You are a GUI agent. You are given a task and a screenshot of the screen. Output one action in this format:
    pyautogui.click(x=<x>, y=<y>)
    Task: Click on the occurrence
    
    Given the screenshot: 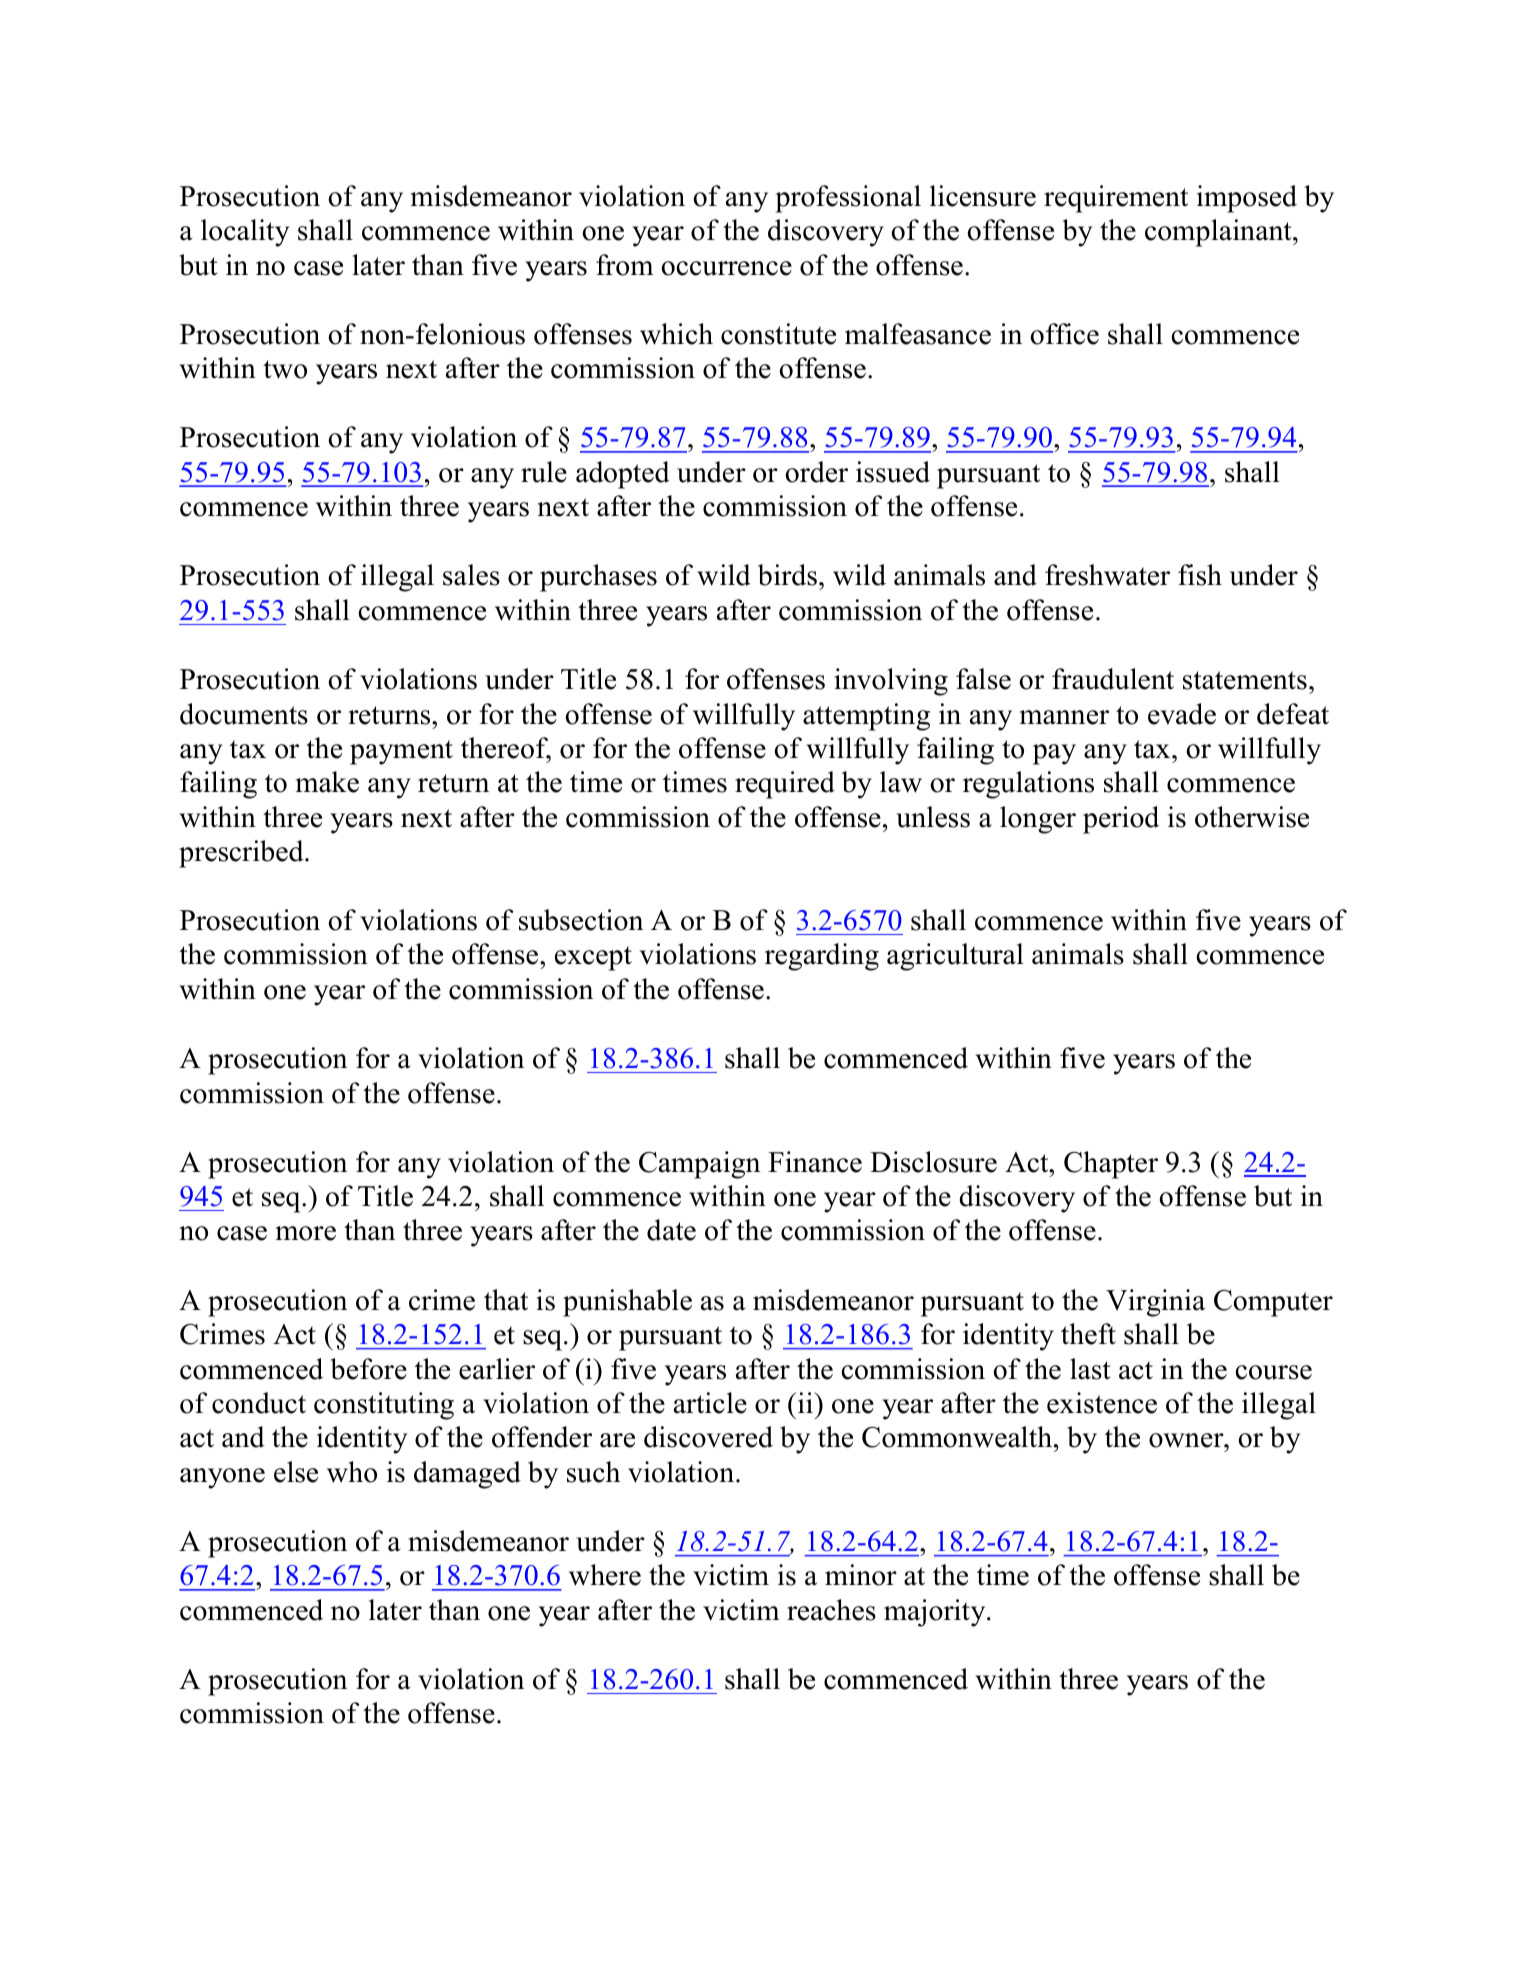 What is the action you would take?
    pyautogui.click(x=726, y=268)
